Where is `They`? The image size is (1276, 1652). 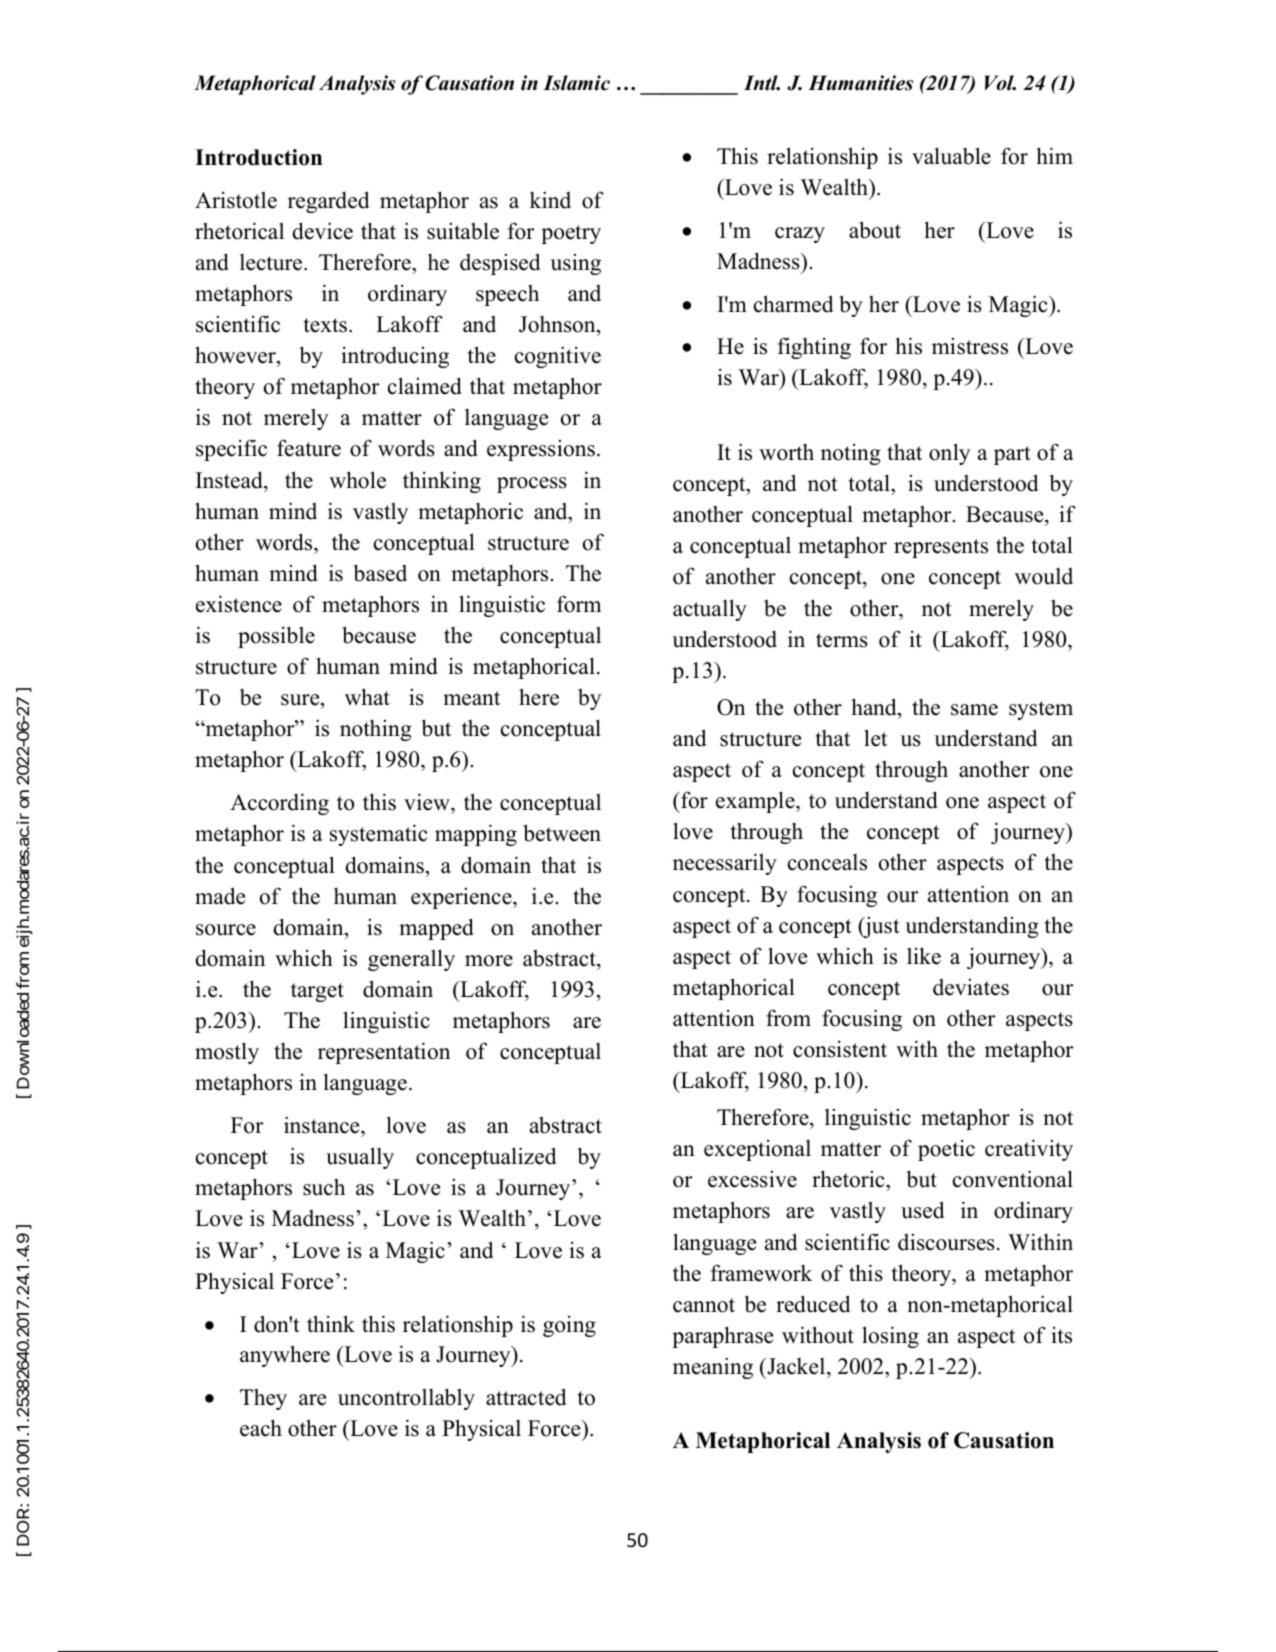
They is located at coordinates (263, 1399).
